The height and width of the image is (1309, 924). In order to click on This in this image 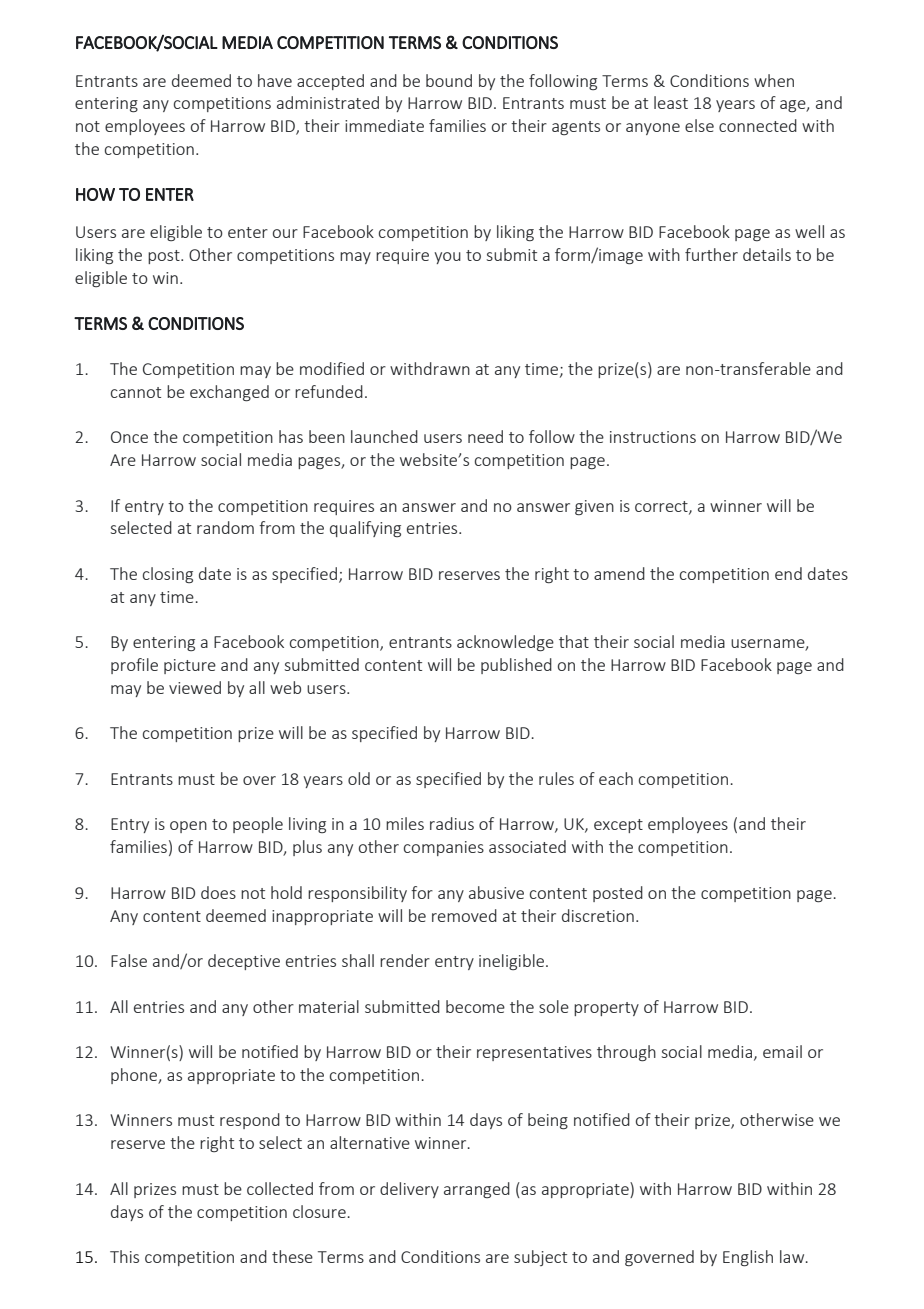, I will do `click(124, 1256)`.
